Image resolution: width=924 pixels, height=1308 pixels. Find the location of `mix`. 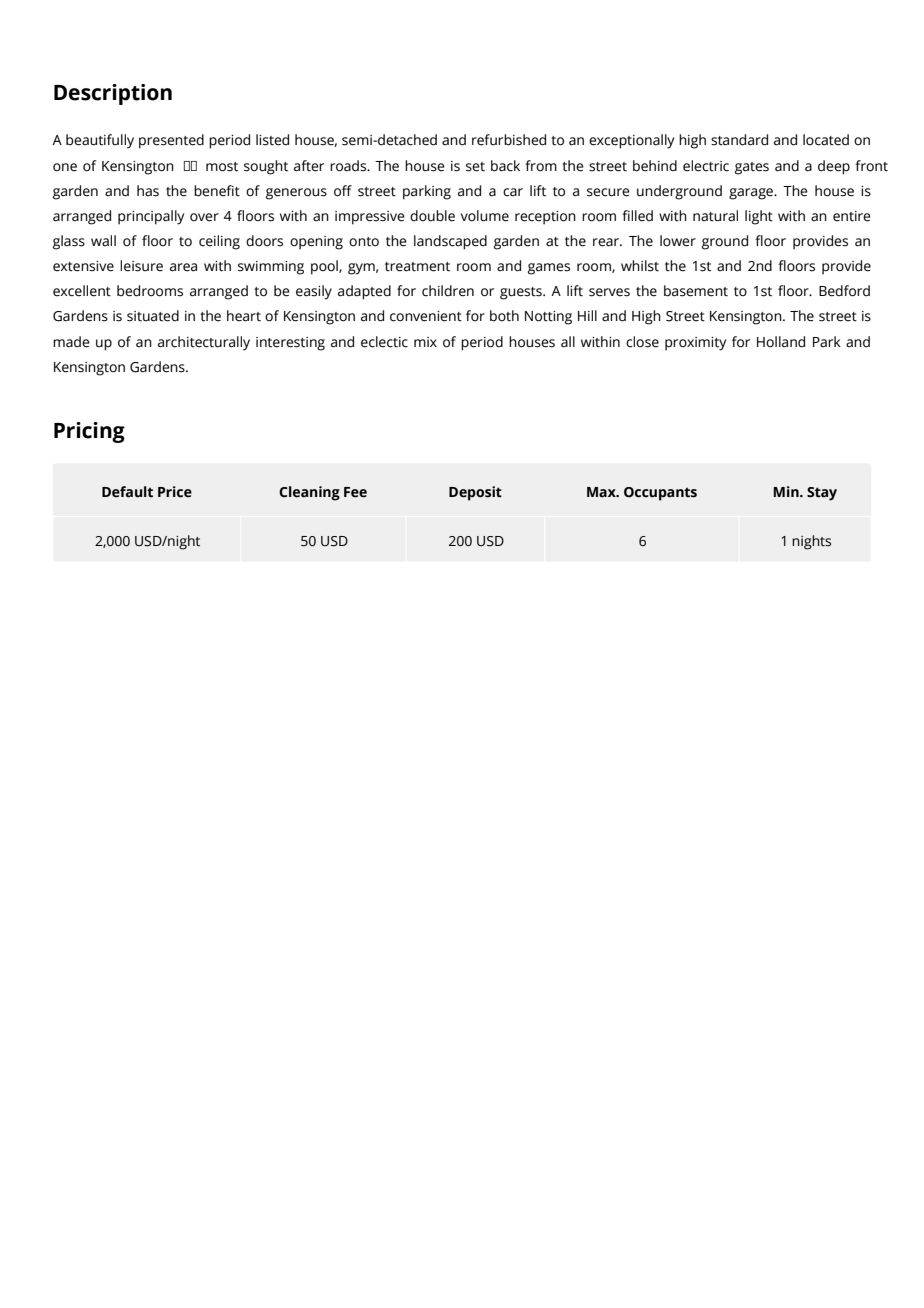

mix is located at coordinates (425, 342).
